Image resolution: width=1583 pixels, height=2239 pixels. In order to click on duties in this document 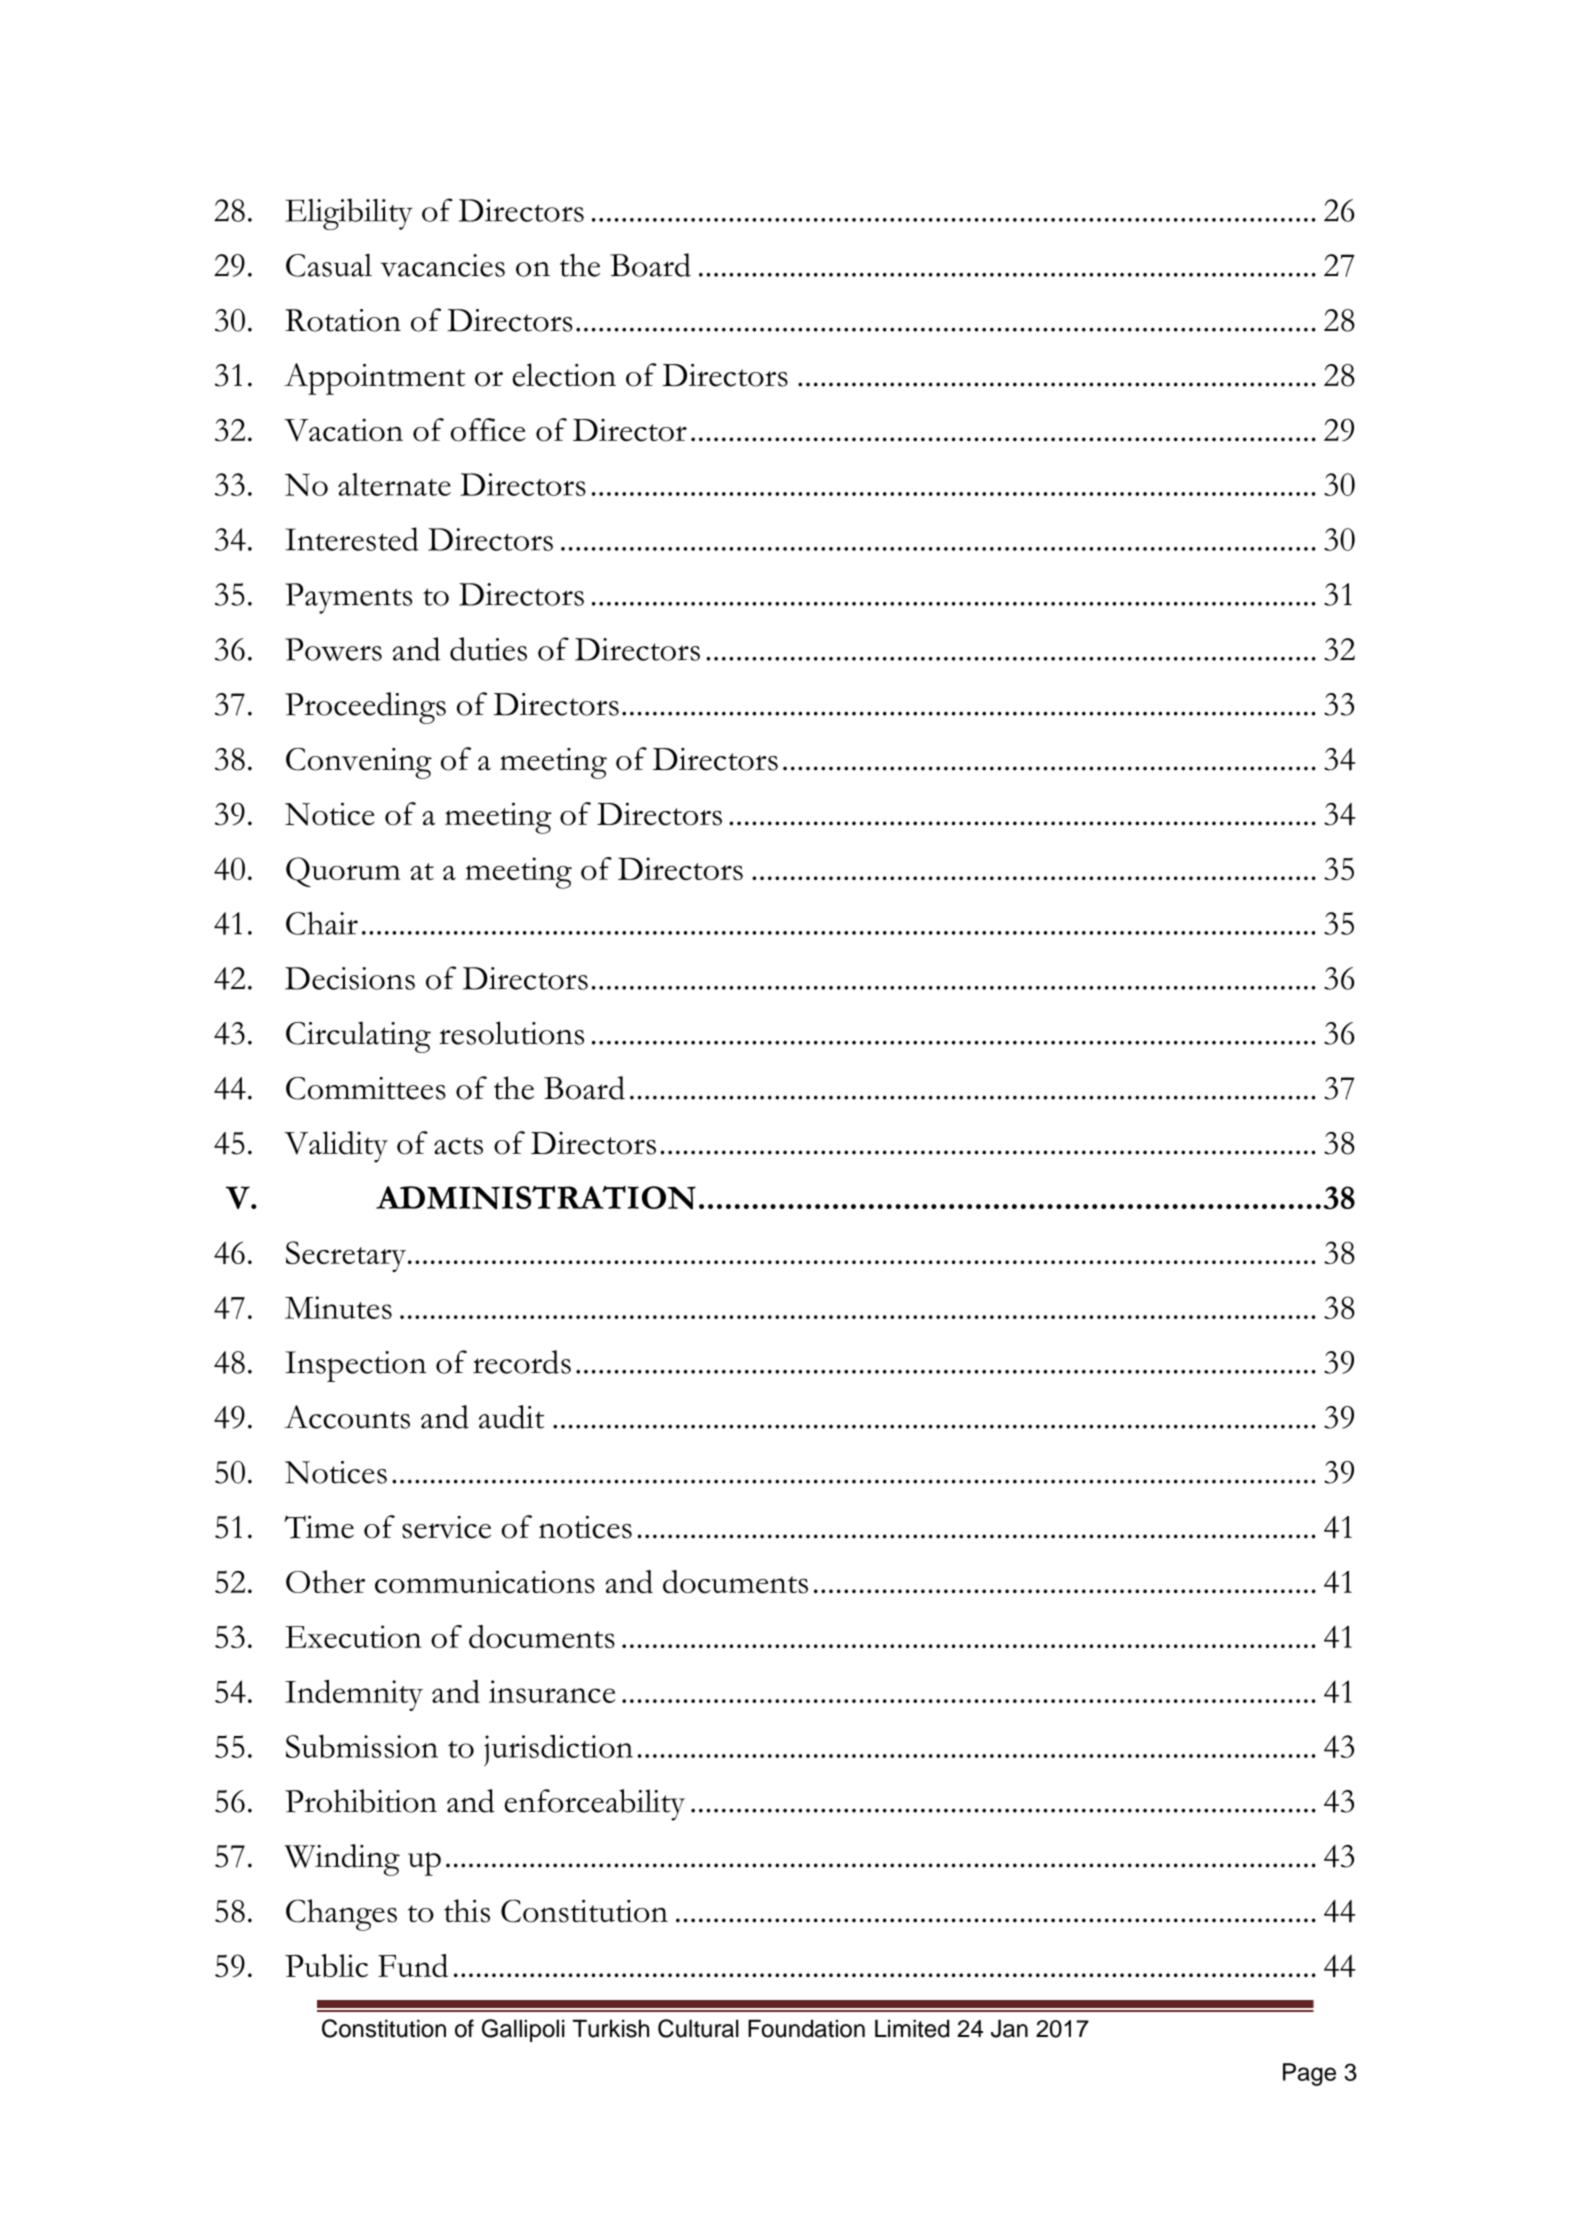, I will do `click(488, 649)`.
